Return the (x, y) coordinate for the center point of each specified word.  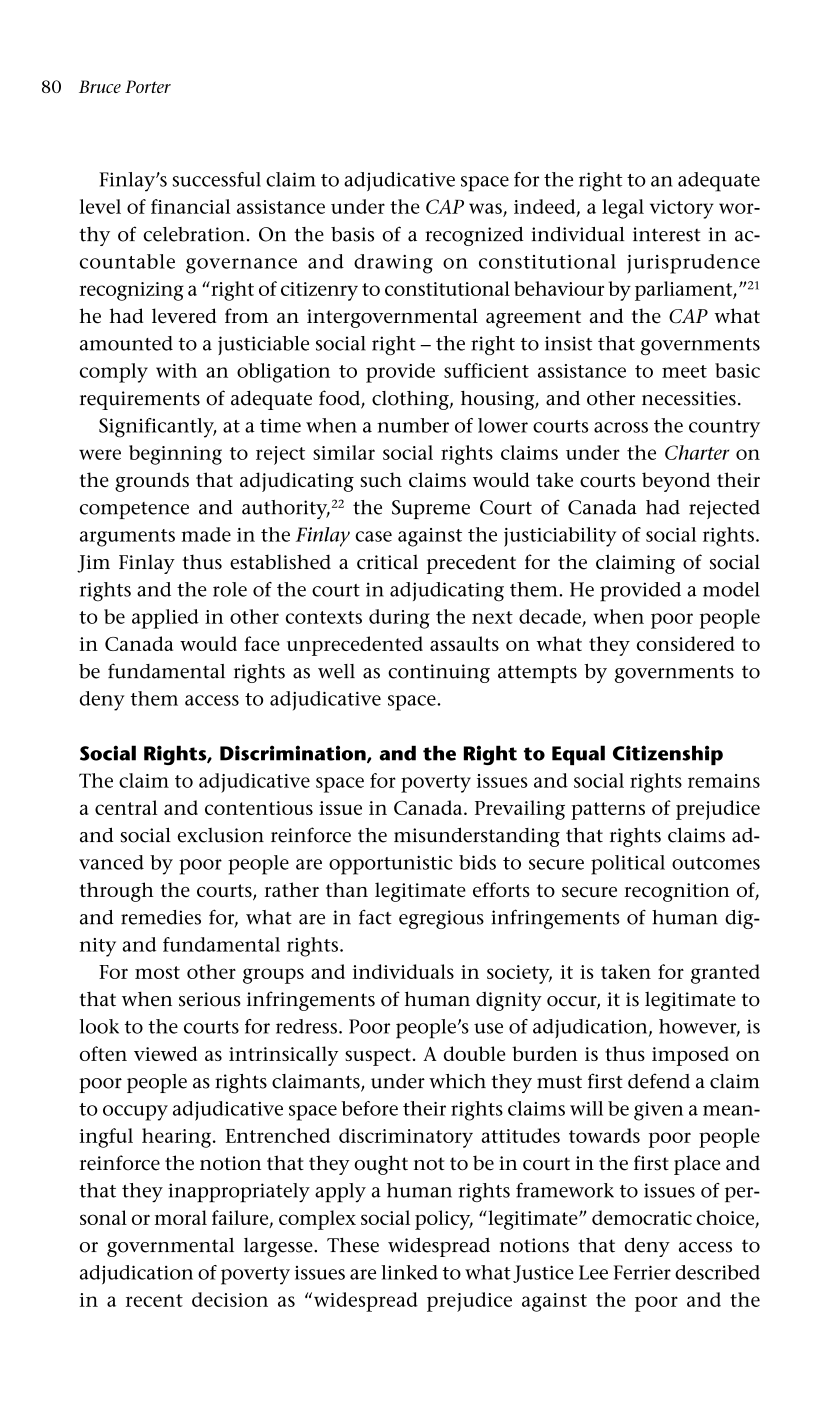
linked (409, 1272)
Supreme (431, 509)
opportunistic (391, 865)
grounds (152, 482)
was (485, 208)
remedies (161, 917)
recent (154, 1300)
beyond (676, 482)
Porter (148, 86)
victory (682, 209)
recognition (677, 892)
